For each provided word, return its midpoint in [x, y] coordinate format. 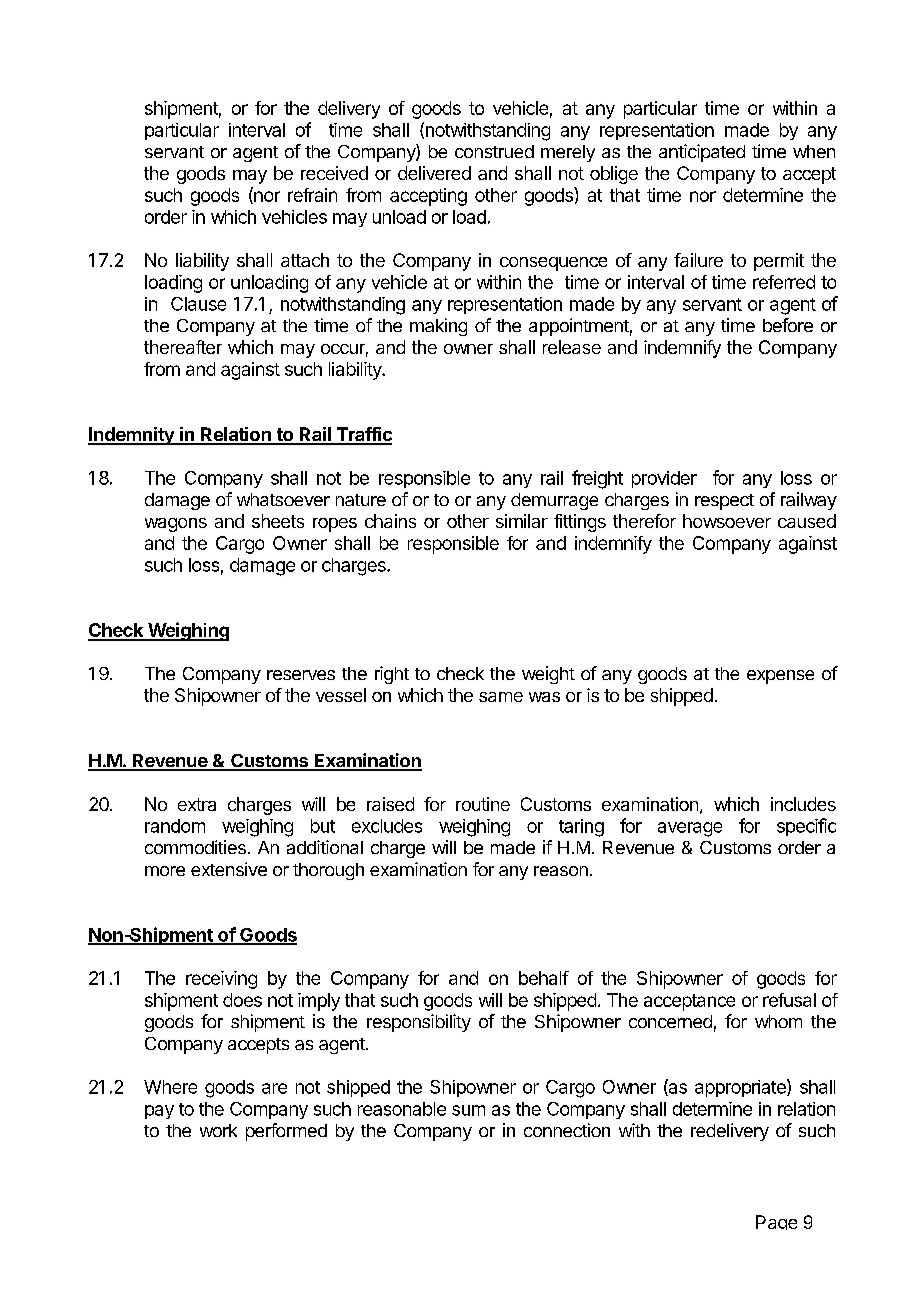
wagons [176, 525]
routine [483, 804]
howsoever [727, 521]
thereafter [183, 347]
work [218, 1130]
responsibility [419, 1023]
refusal [789, 1000]
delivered [434, 173]
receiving [221, 980]
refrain [312, 195]
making [438, 327]
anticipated [702, 153]
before [788, 325]
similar [522, 521]
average [690, 829]
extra [197, 804]
